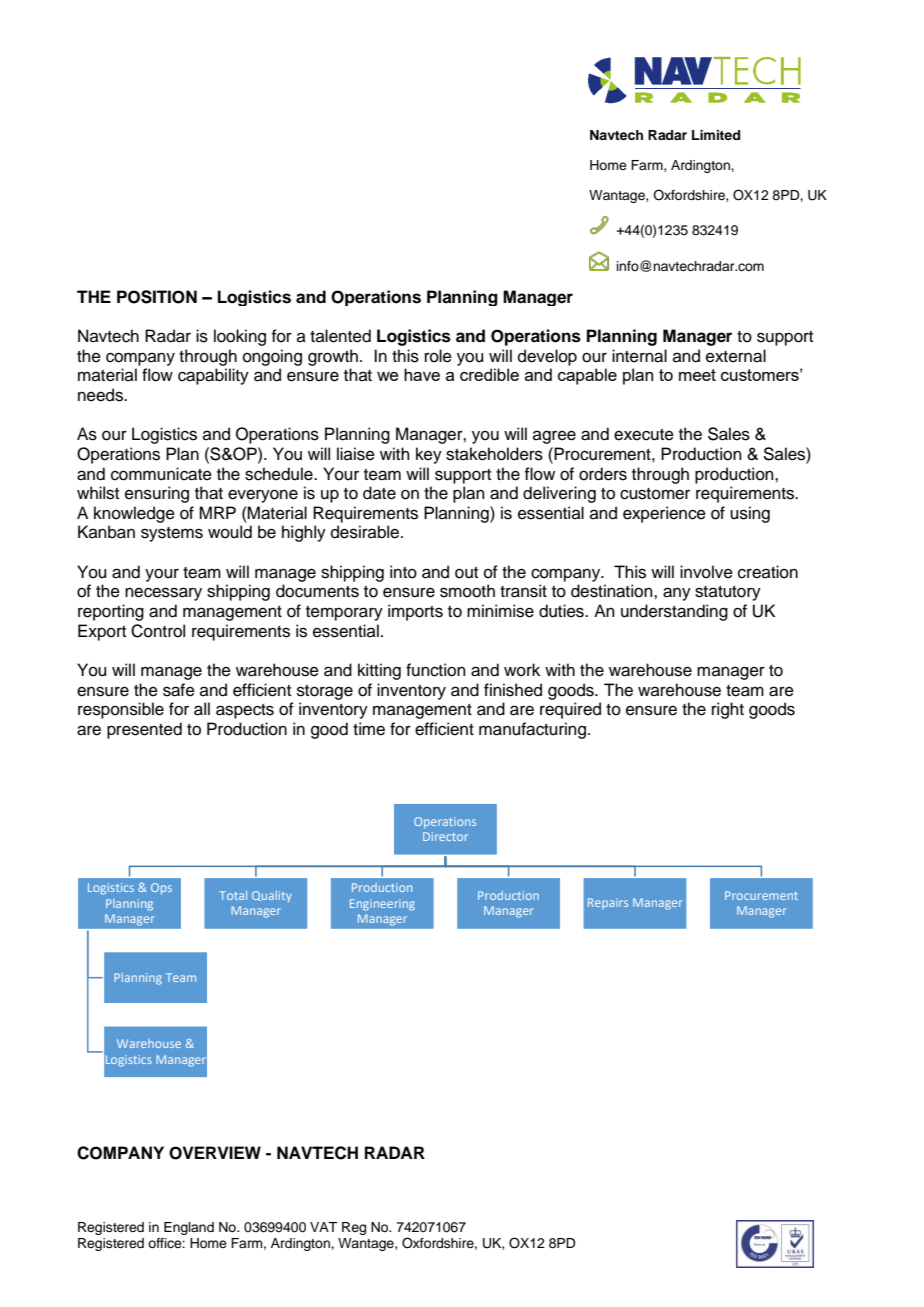  I want to click on Director, so click(445, 836).
